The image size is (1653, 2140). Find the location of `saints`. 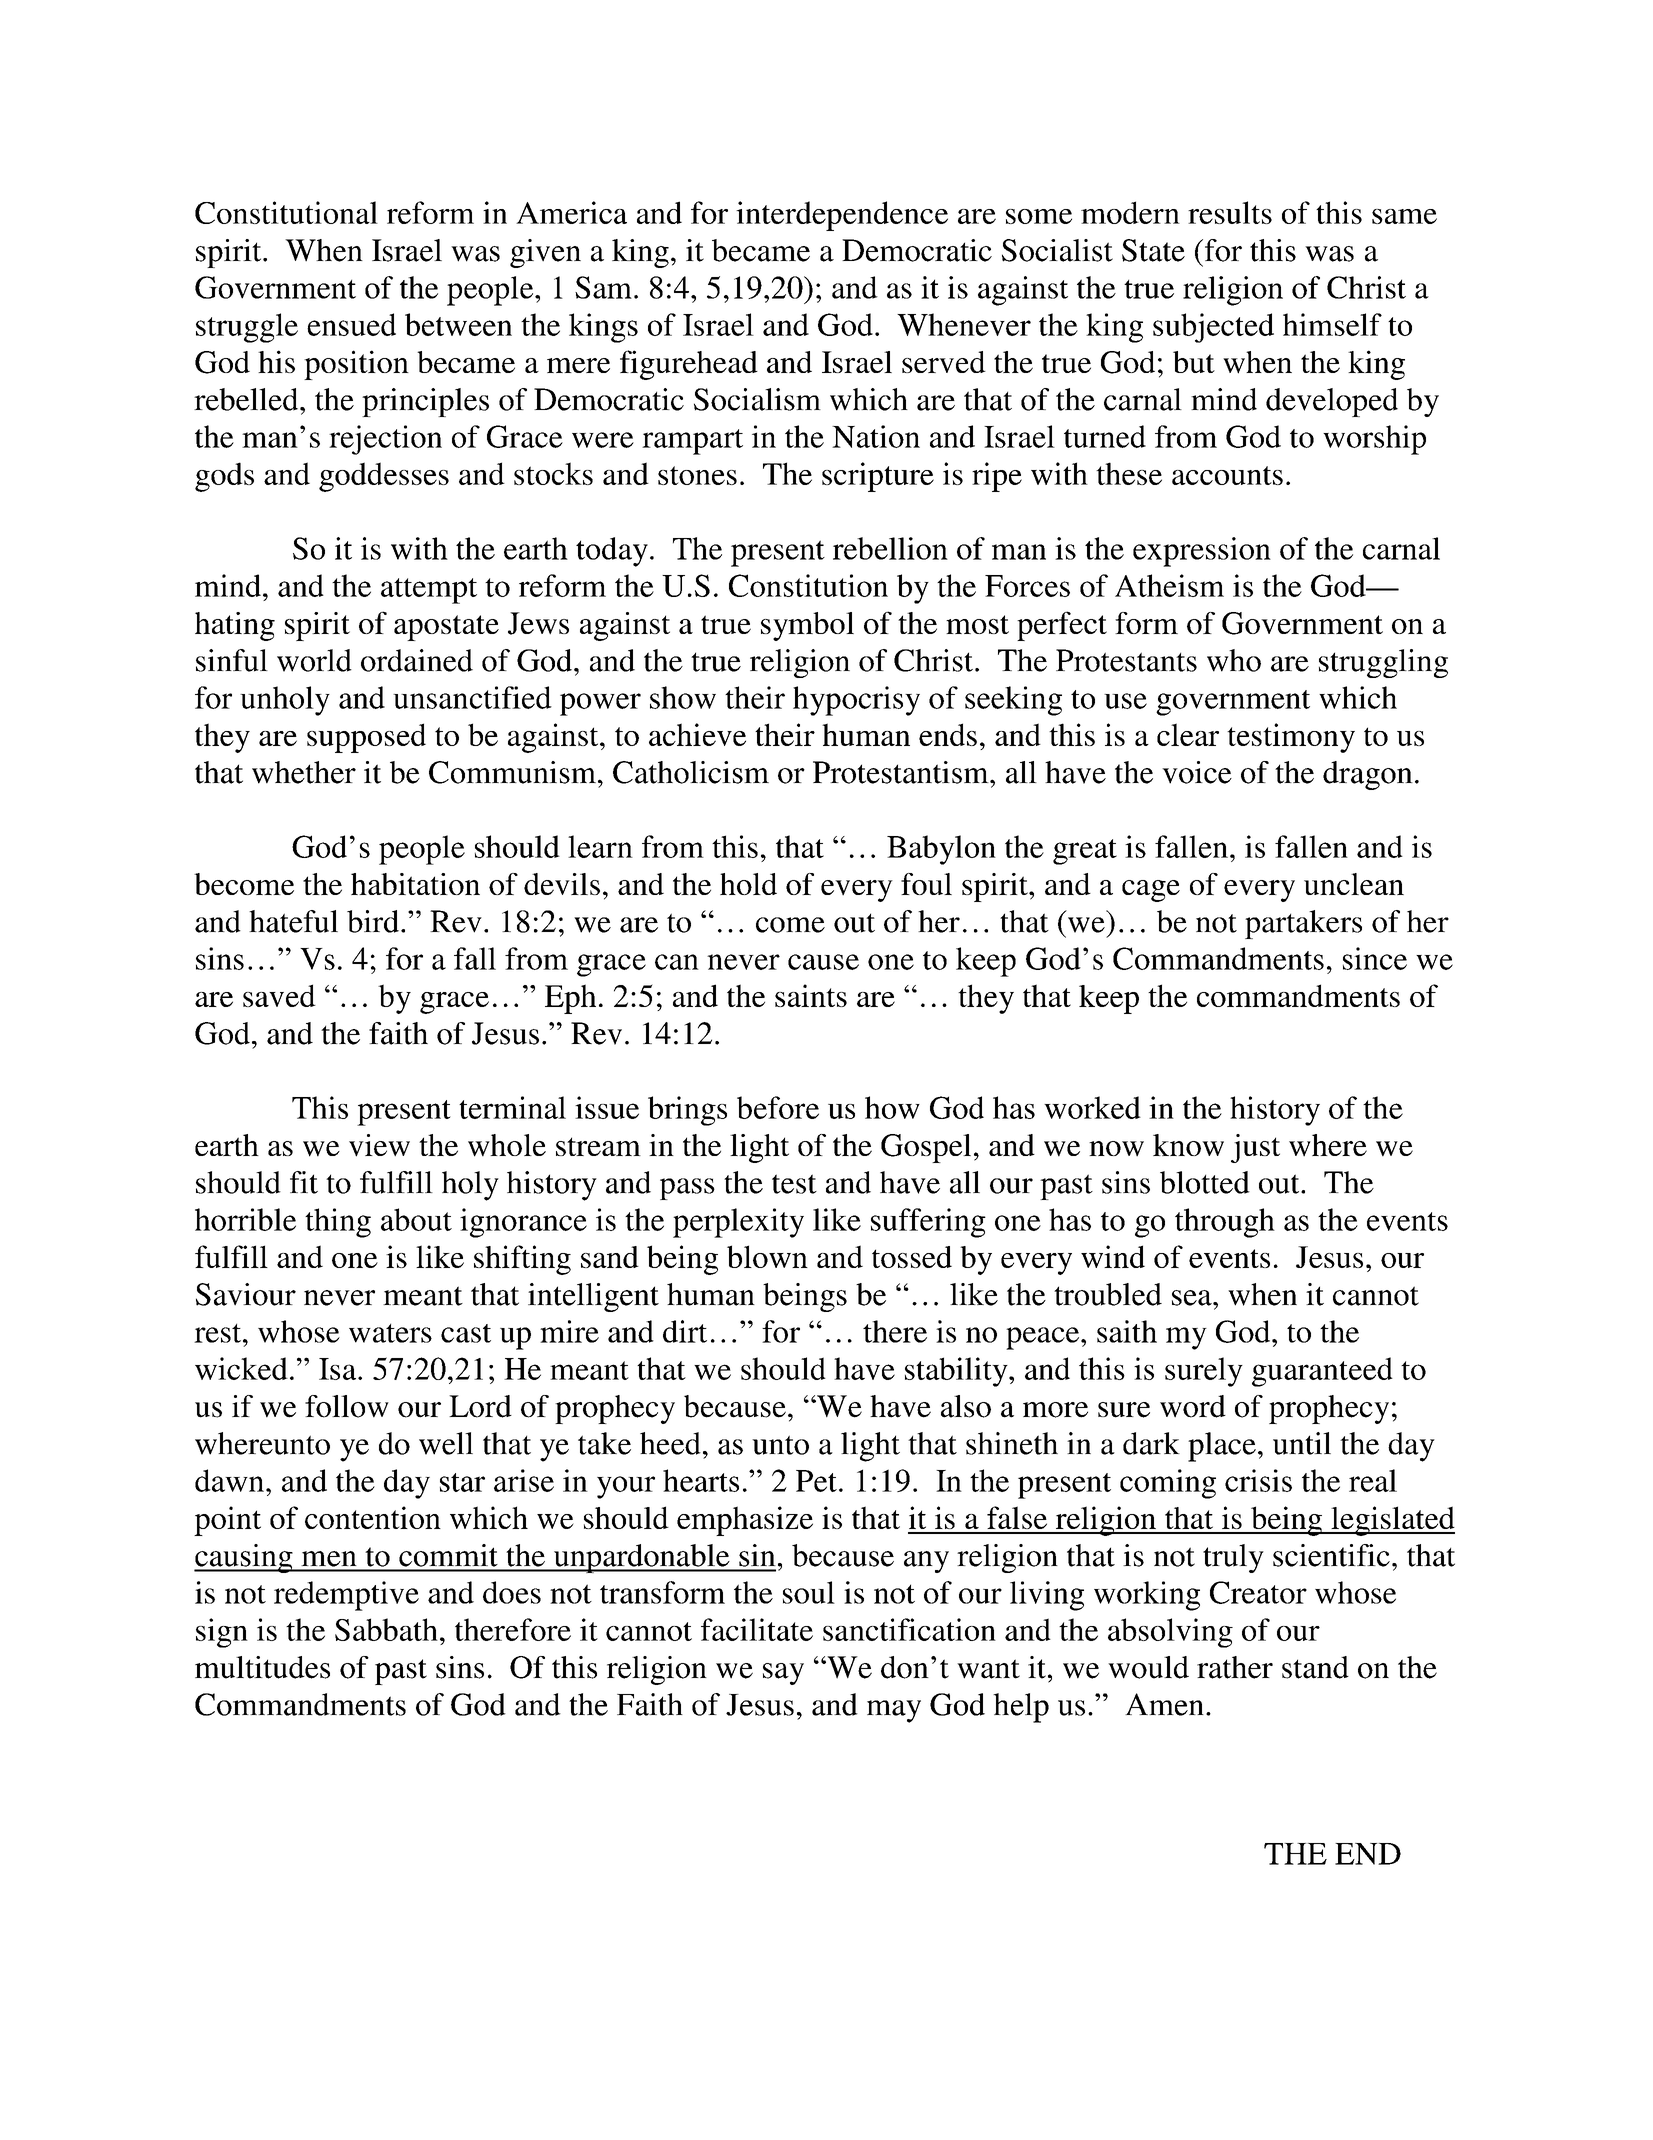

saints is located at coordinates (811, 995).
